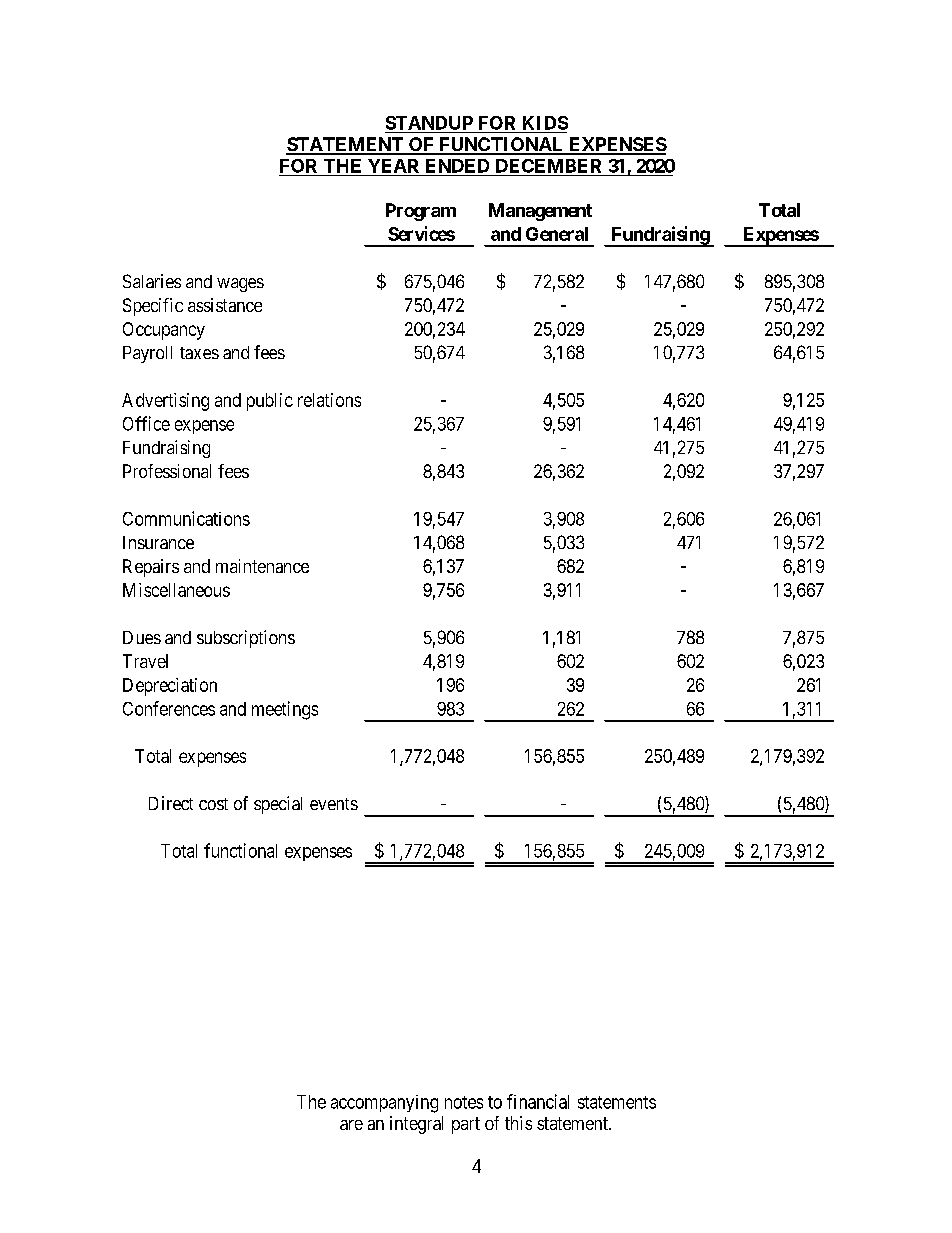 This document has width=952, height=1233. What do you see at coordinates (548, 166) in the document?
I see `DECEMBER` at bounding box center [548, 166].
